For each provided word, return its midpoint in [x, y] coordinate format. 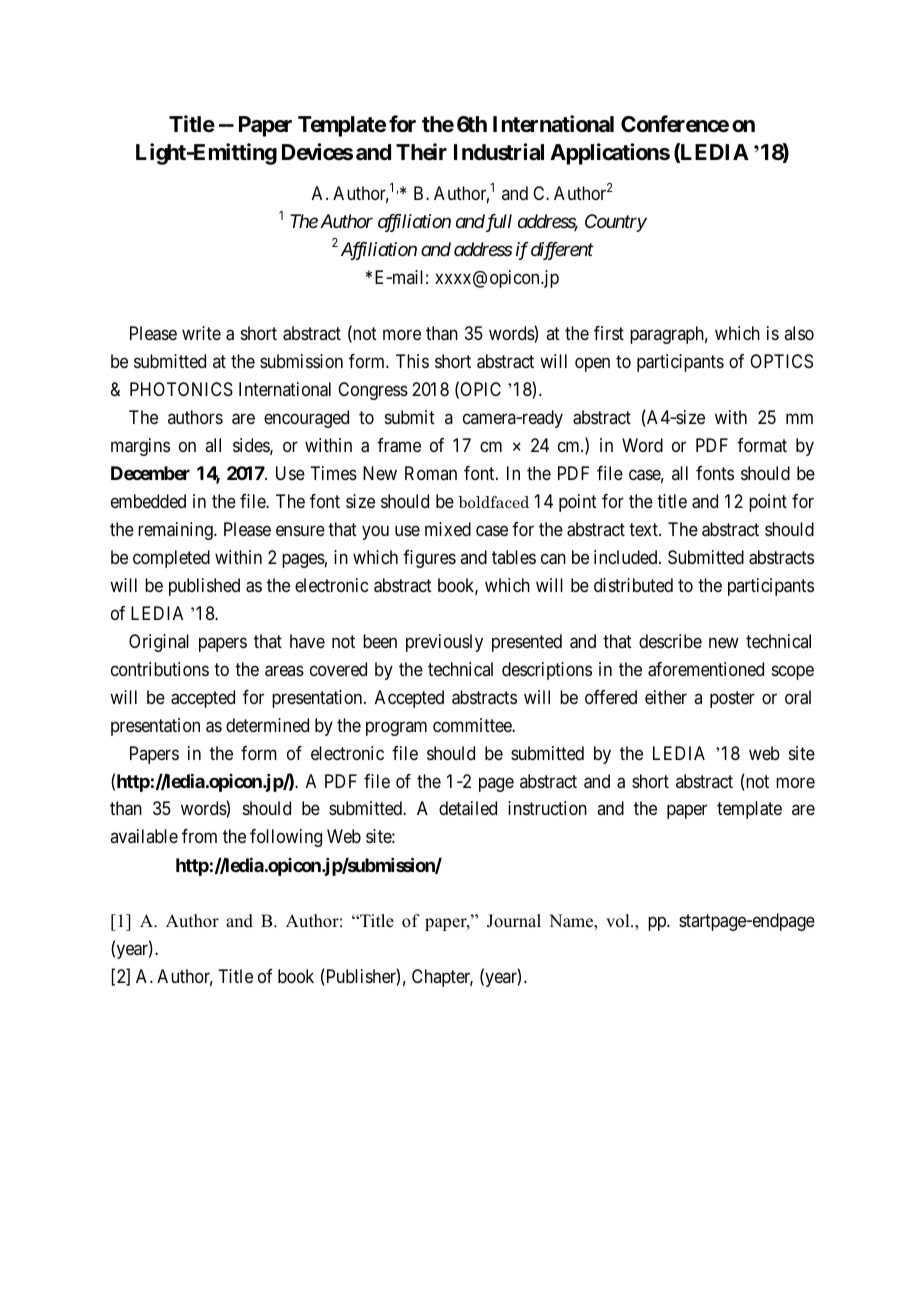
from [199, 836]
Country [616, 223]
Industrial [499, 152]
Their [421, 152]
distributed [633, 585]
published [204, 587]
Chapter [442, 978]
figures [429, 559]
